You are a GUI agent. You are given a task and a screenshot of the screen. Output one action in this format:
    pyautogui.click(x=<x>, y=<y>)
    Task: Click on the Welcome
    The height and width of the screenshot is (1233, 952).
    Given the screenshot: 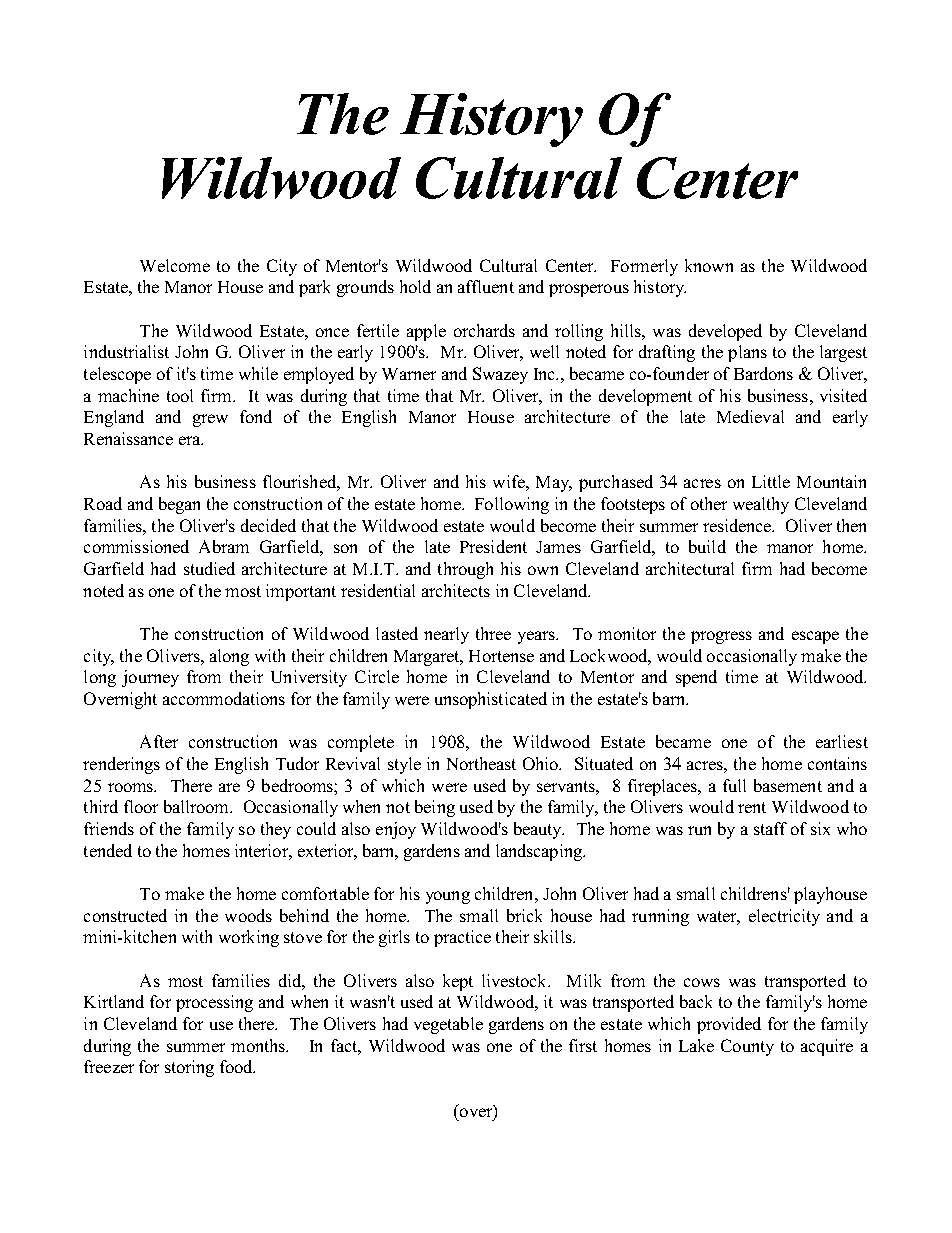 What is the action you would take?
    pyautogui.click(x=175, y=265)
